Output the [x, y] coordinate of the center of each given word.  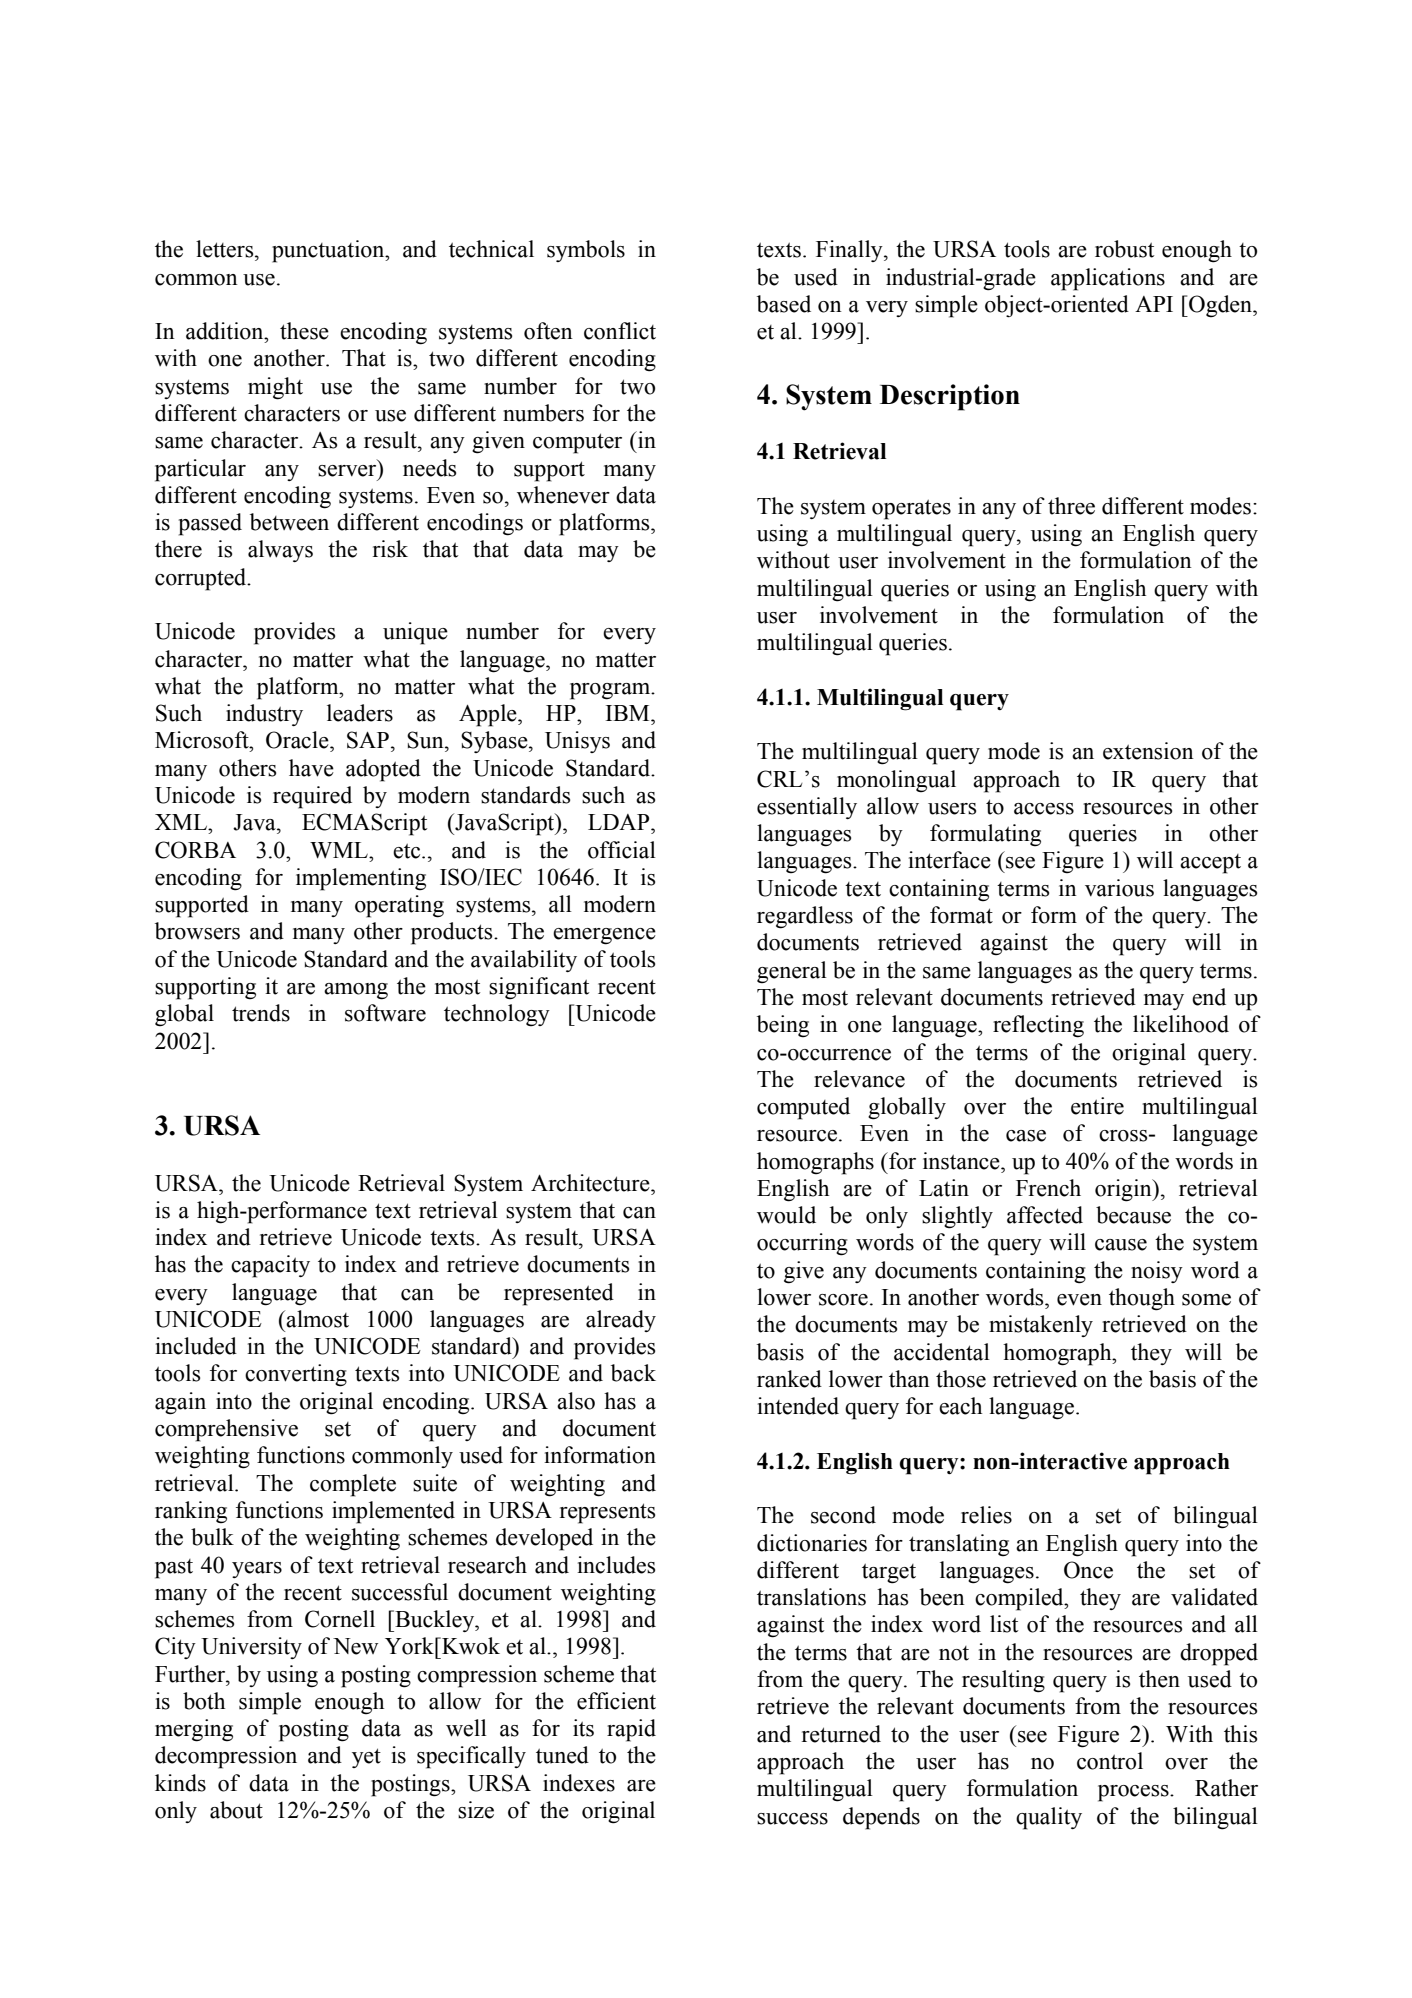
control [1110, 1761]
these [304, 331]
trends [261, 1013]
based [784, 304]
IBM [629, 713]
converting [296, 1375]
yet [366, 1758]
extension [1148, 751]
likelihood [1181, 1024]
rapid [631, 1730]
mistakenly [1041, 1326]
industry [264, 715]
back [633, 1373]
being [783, 1026]
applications [1108, 279]
